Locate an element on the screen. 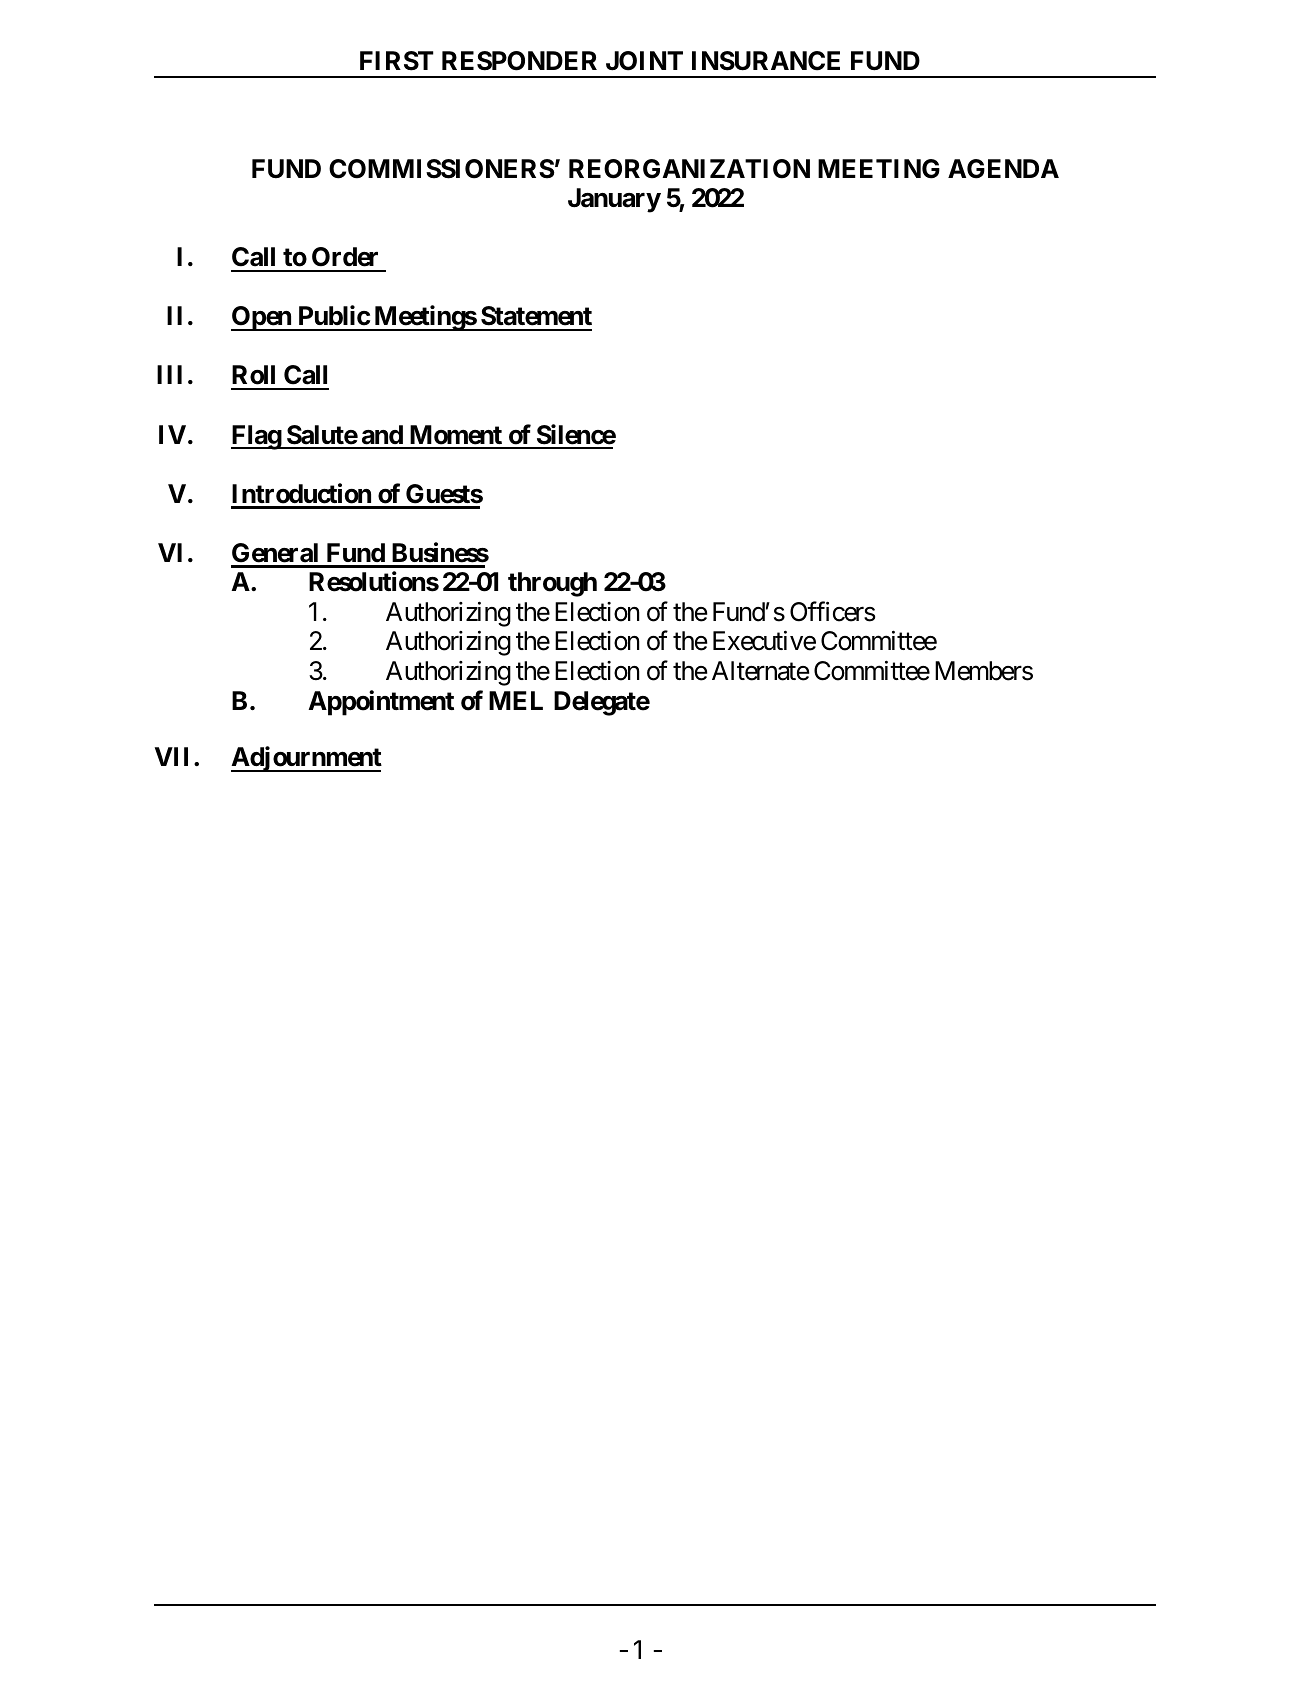  III is located at coordinates (169, 374).
